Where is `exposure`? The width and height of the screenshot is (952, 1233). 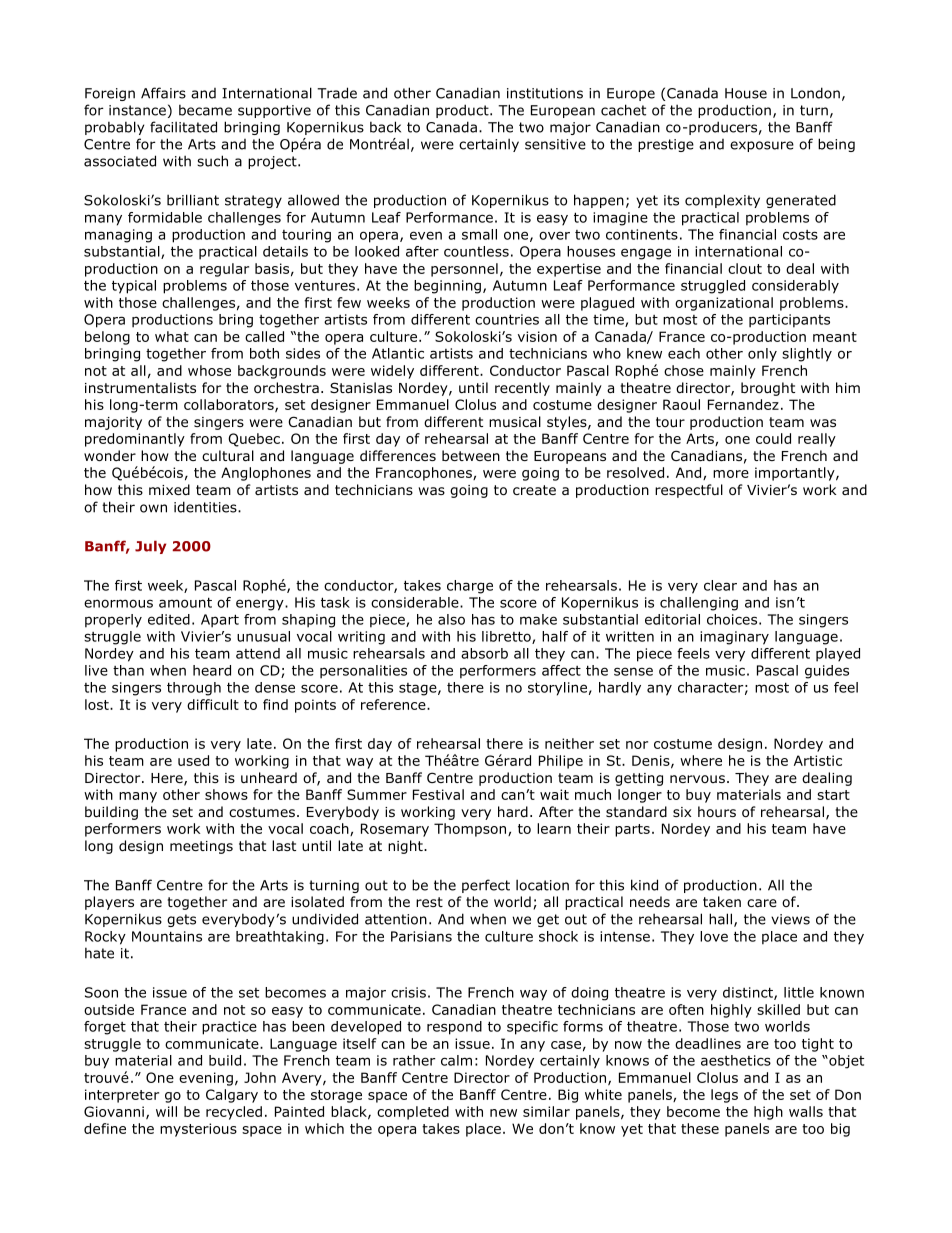
exposure is located at coordinates (762, 146).
